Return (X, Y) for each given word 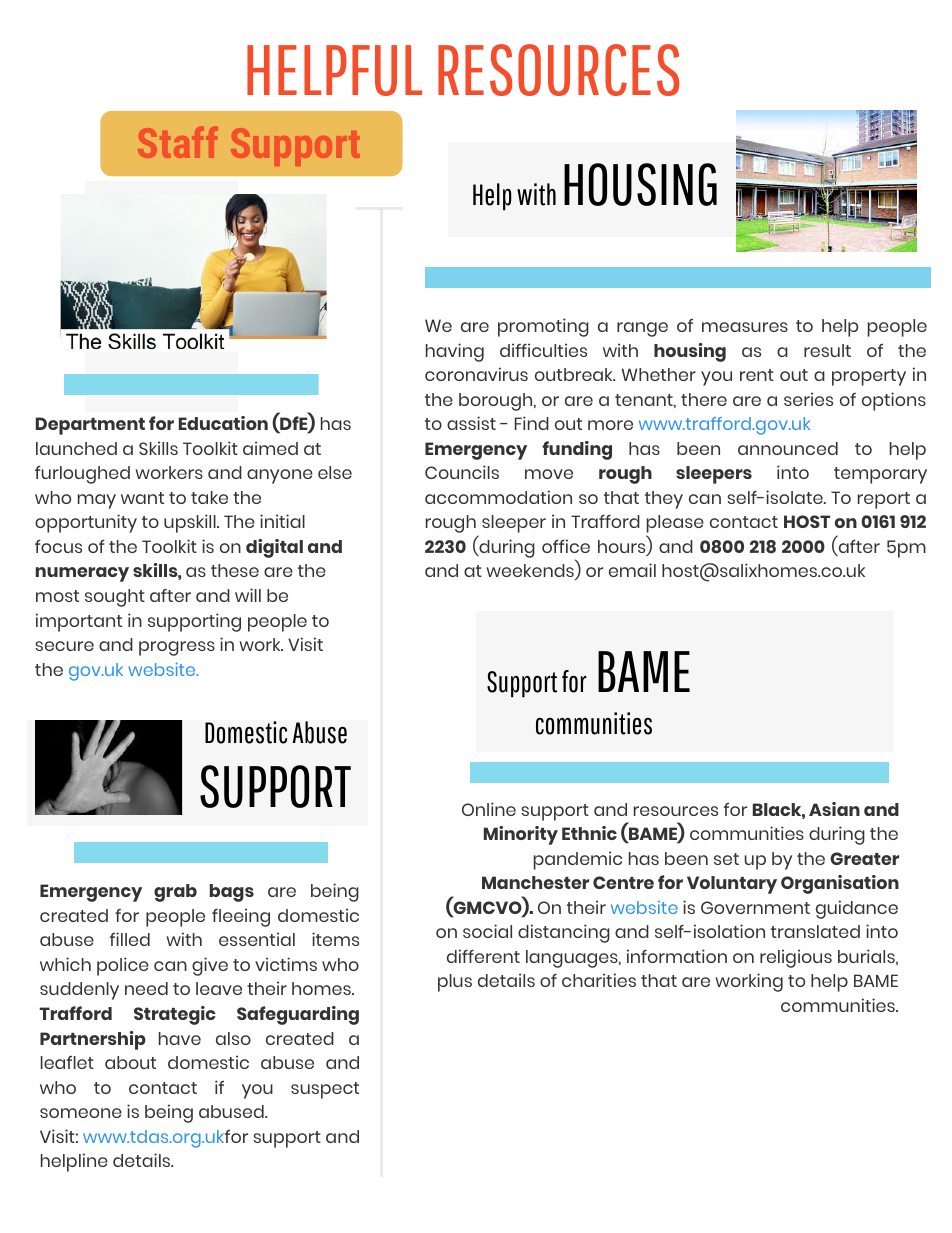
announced (788, 448)
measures (745, 327)
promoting (543, 327)
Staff (178, 142)
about (130, 1062)
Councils (462, 472)
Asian (834, 809)
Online (489, 809)
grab (175, 893)
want (142, 498)
